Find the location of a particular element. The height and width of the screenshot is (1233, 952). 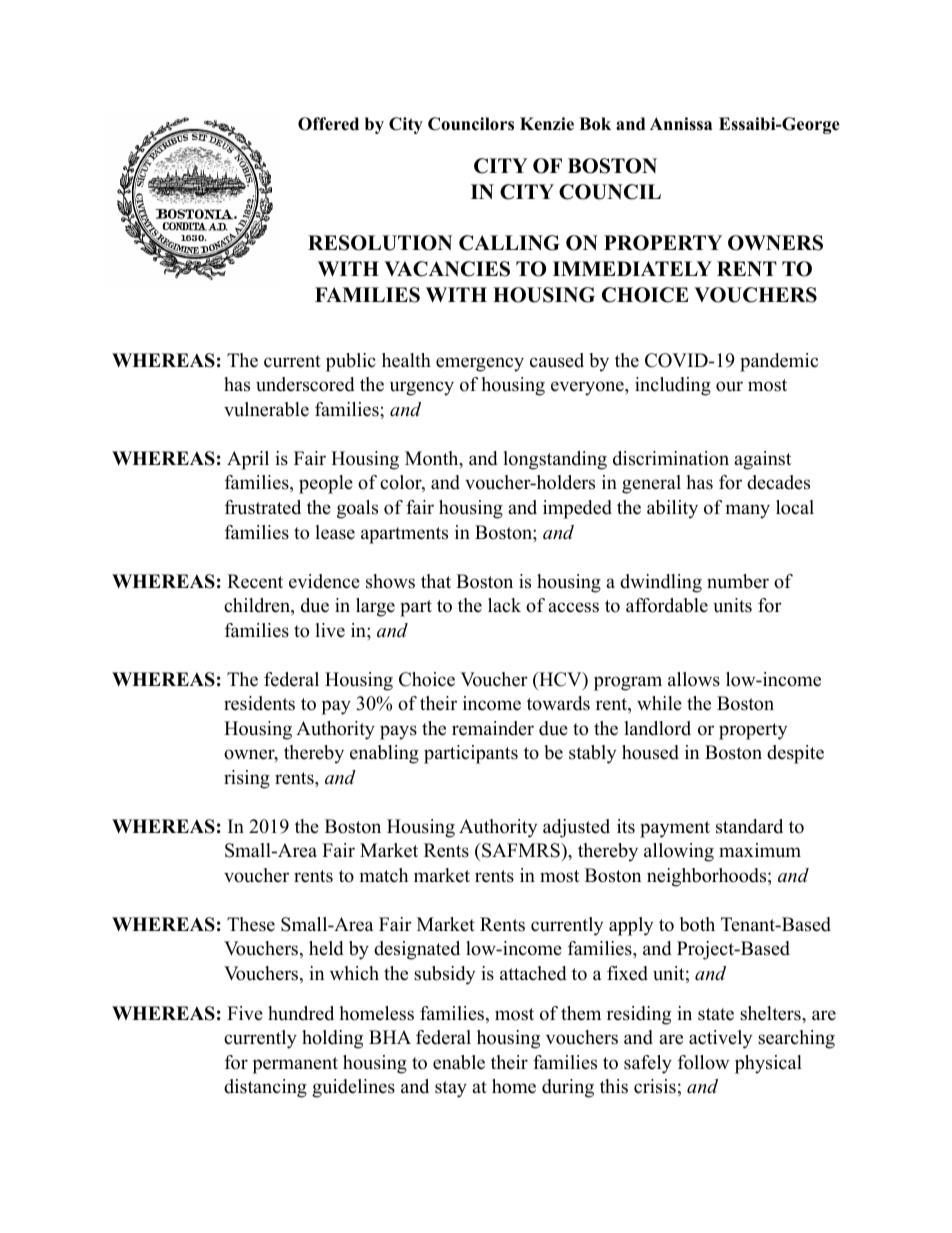

actively is located at coordinates (720, 1039).
